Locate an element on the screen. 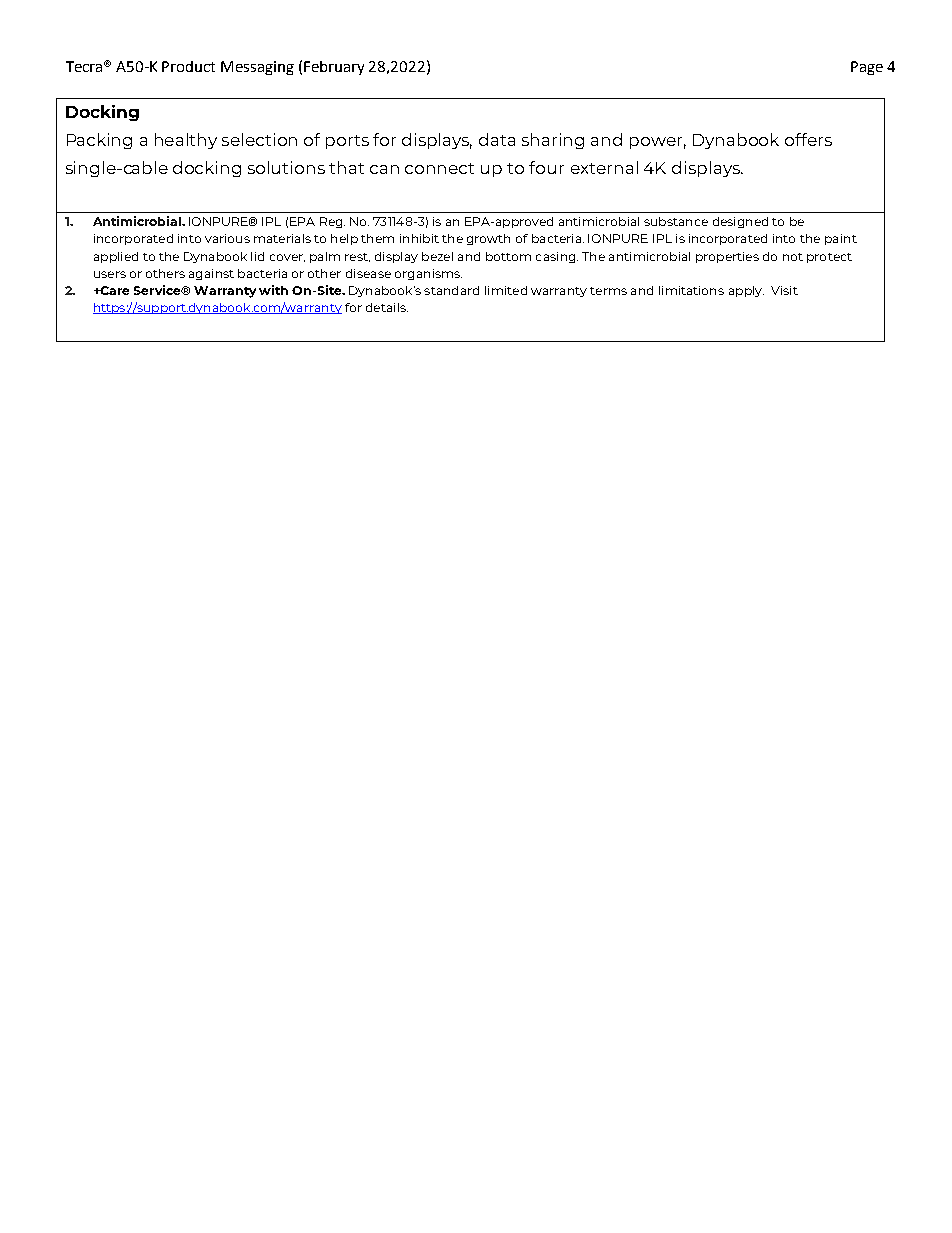 This screenshot has height=1233, width=952. solutions is located at coordinates (286, 167).
